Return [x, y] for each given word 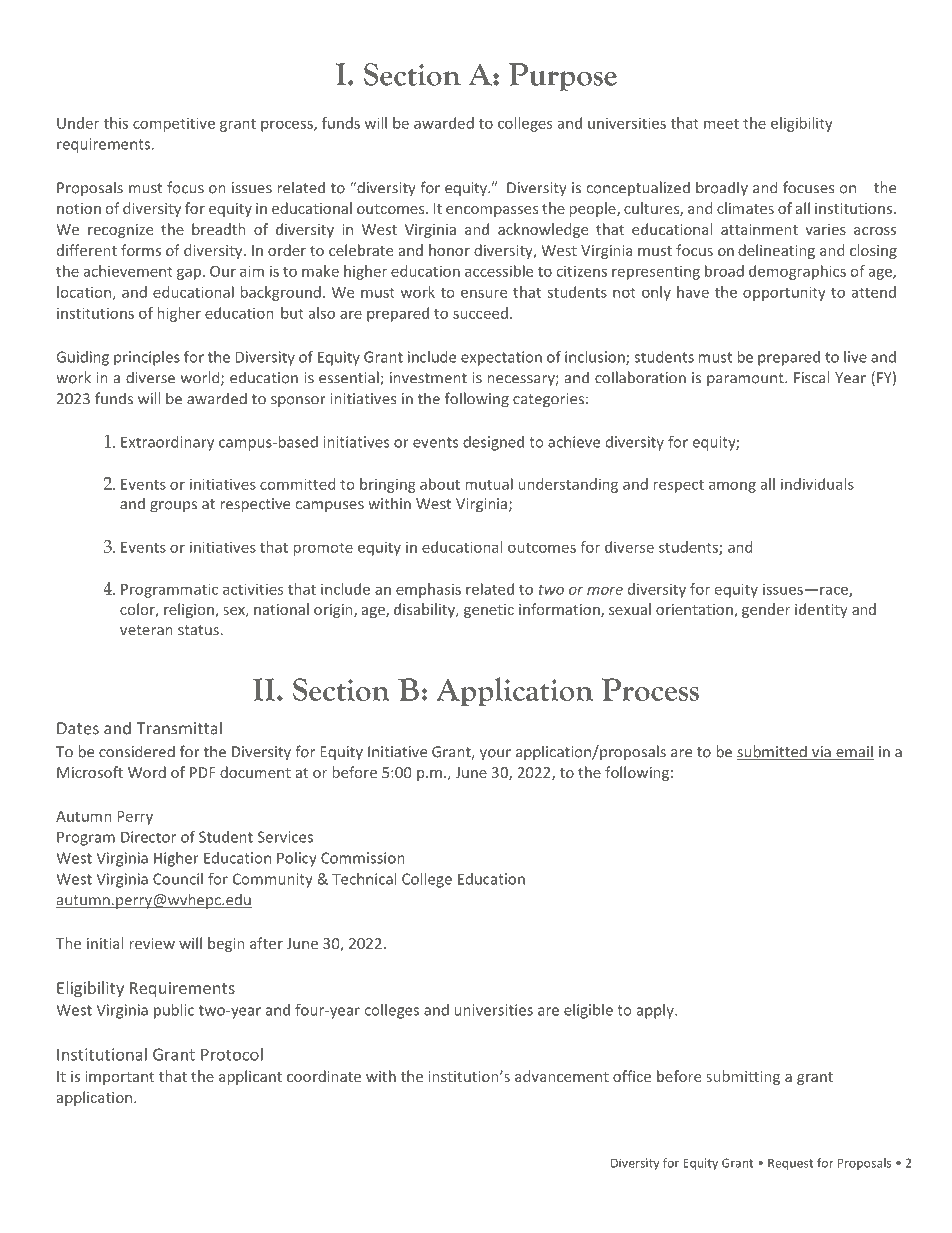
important [119, 1078]
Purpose [563, 77]
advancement [562, 1076]
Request [790, 1164]
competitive [174, 124]
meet [721, 124]
